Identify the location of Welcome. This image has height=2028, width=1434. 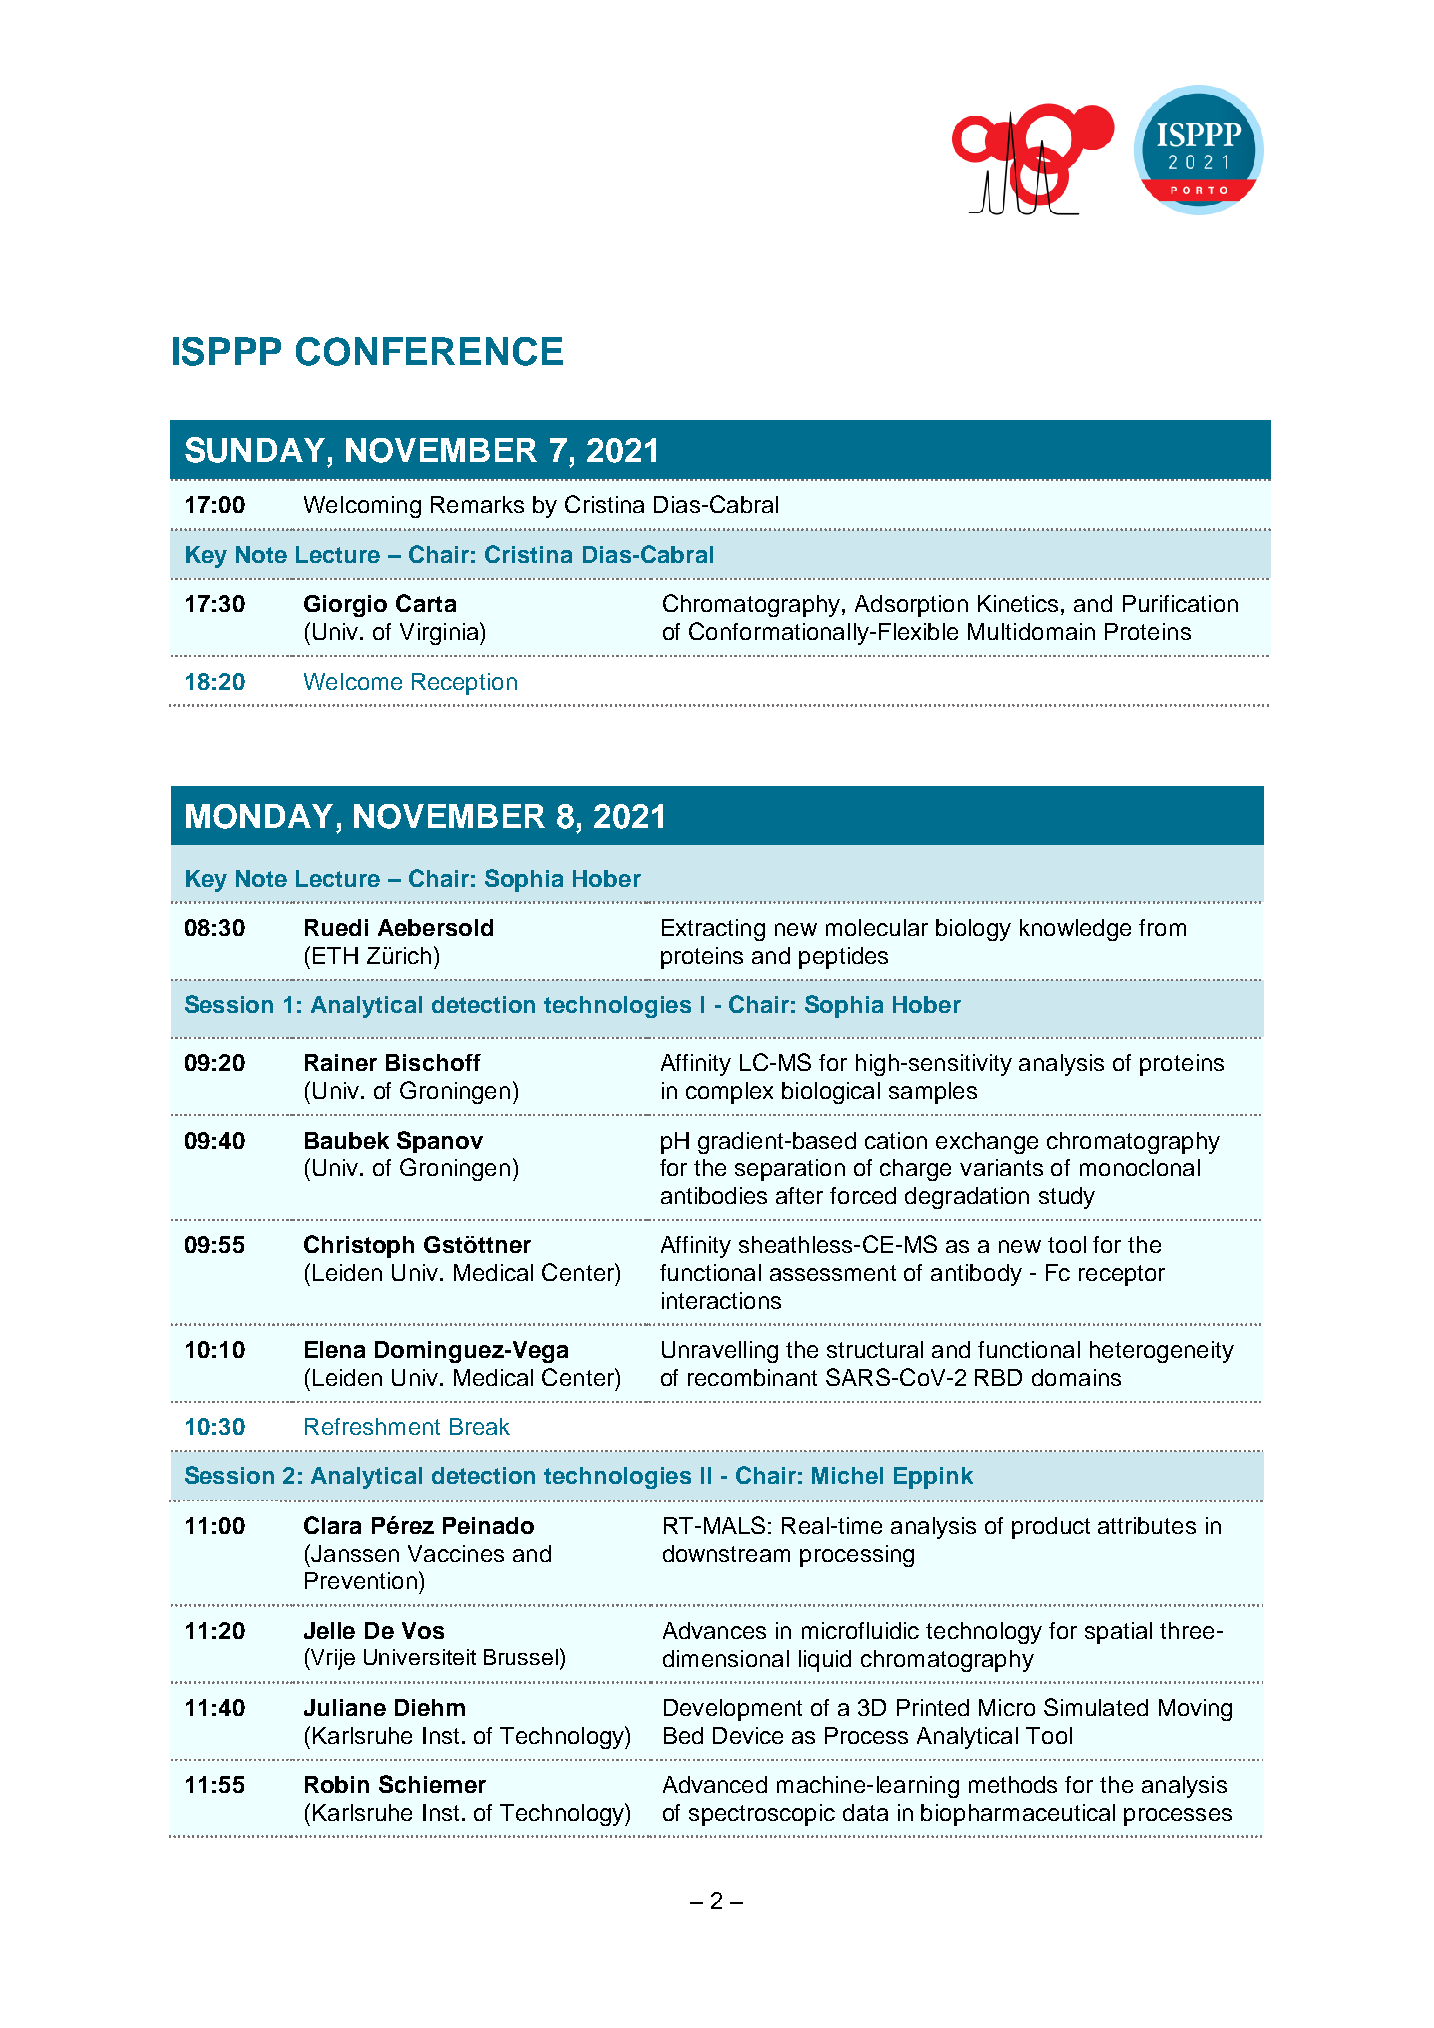
(353, 681).
